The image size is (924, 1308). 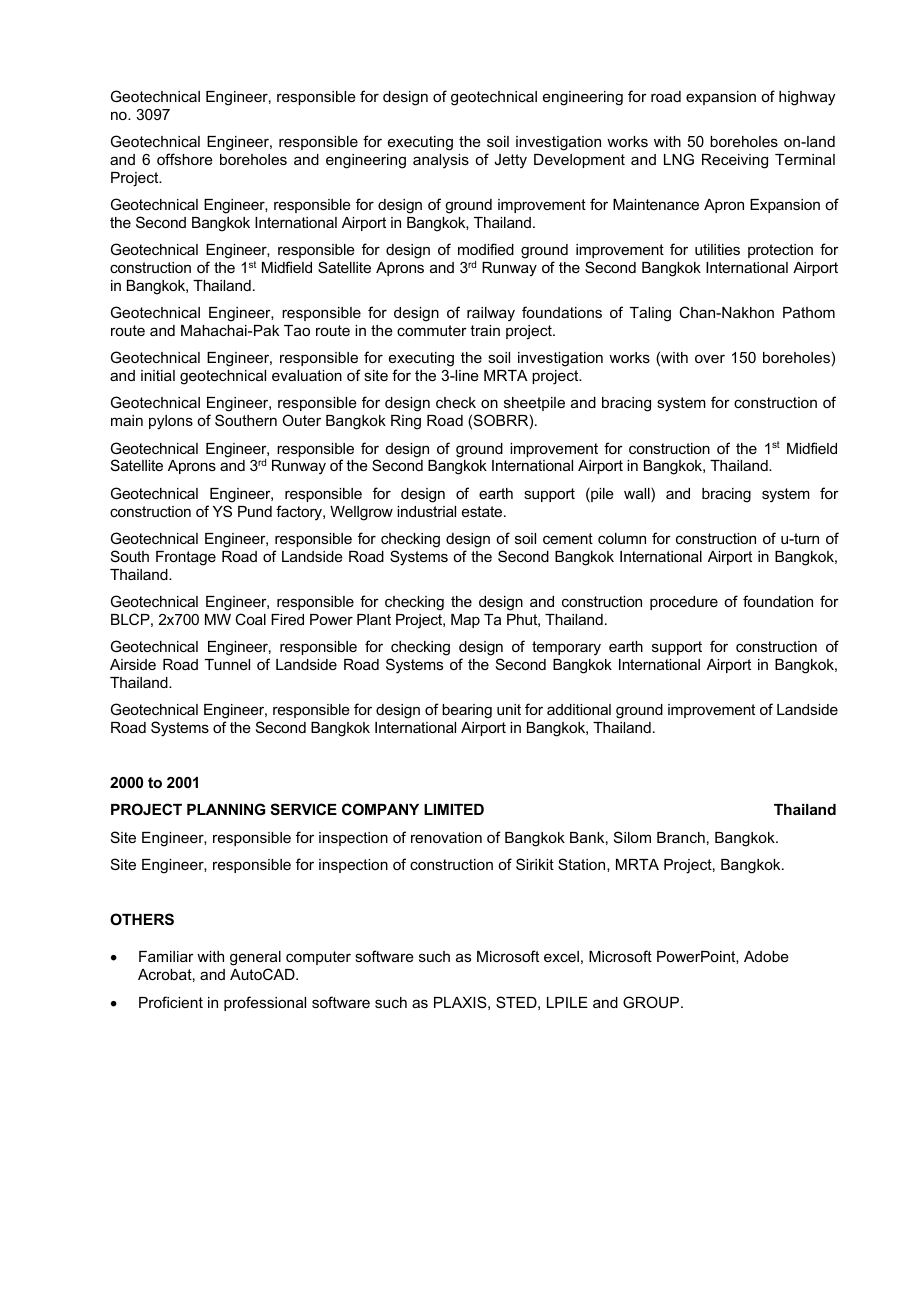 What do you see at coordinates (561, 956) in the screenshot?
I see `excel` at bounding box center [561, 956].
